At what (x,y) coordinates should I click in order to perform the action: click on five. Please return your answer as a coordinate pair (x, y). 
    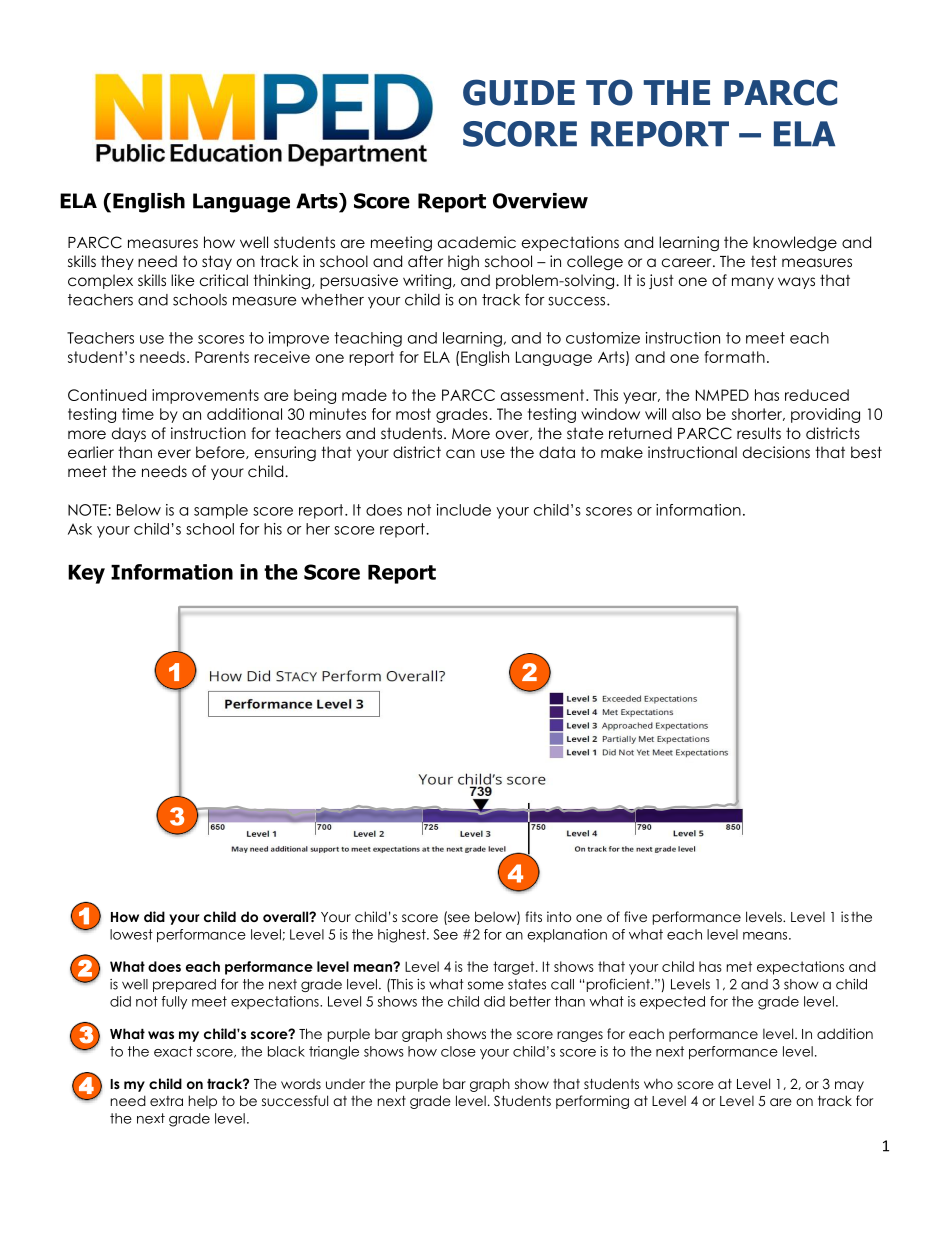
    Looking at the image, I should click on (635, 916).
